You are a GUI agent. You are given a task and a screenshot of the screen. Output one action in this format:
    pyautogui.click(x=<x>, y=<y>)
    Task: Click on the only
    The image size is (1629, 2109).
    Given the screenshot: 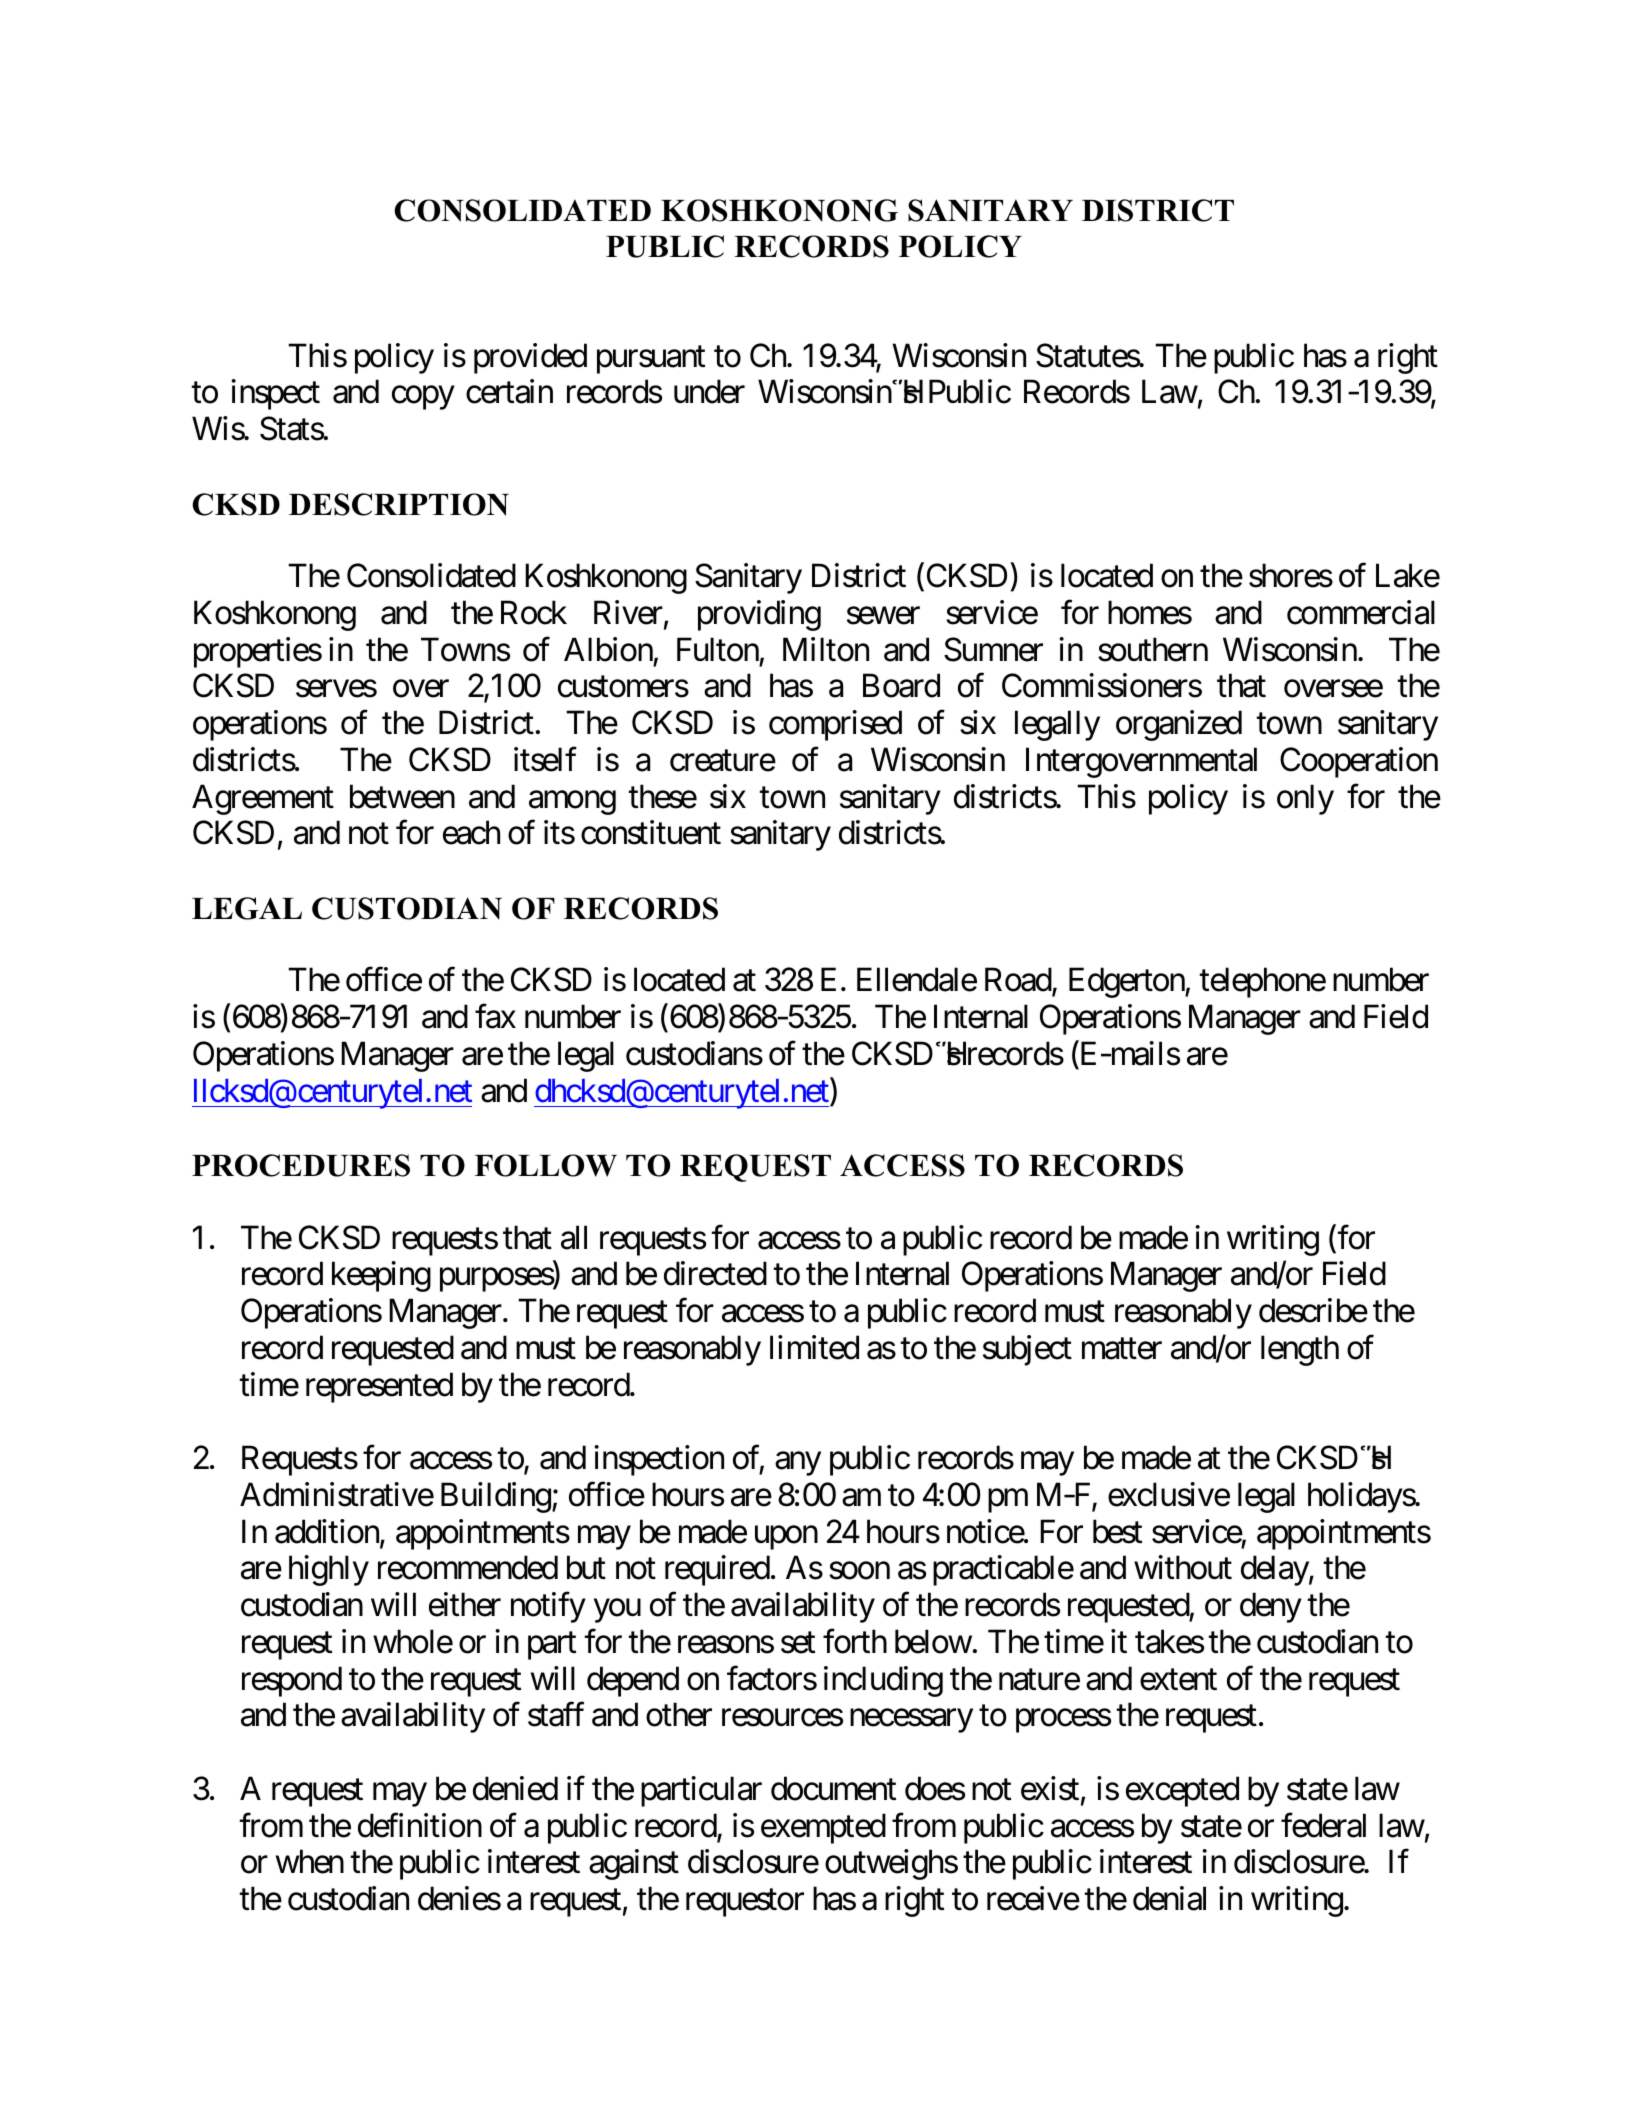 What is the action you would take?
    pyautogui.click(x=1305, y=799)
